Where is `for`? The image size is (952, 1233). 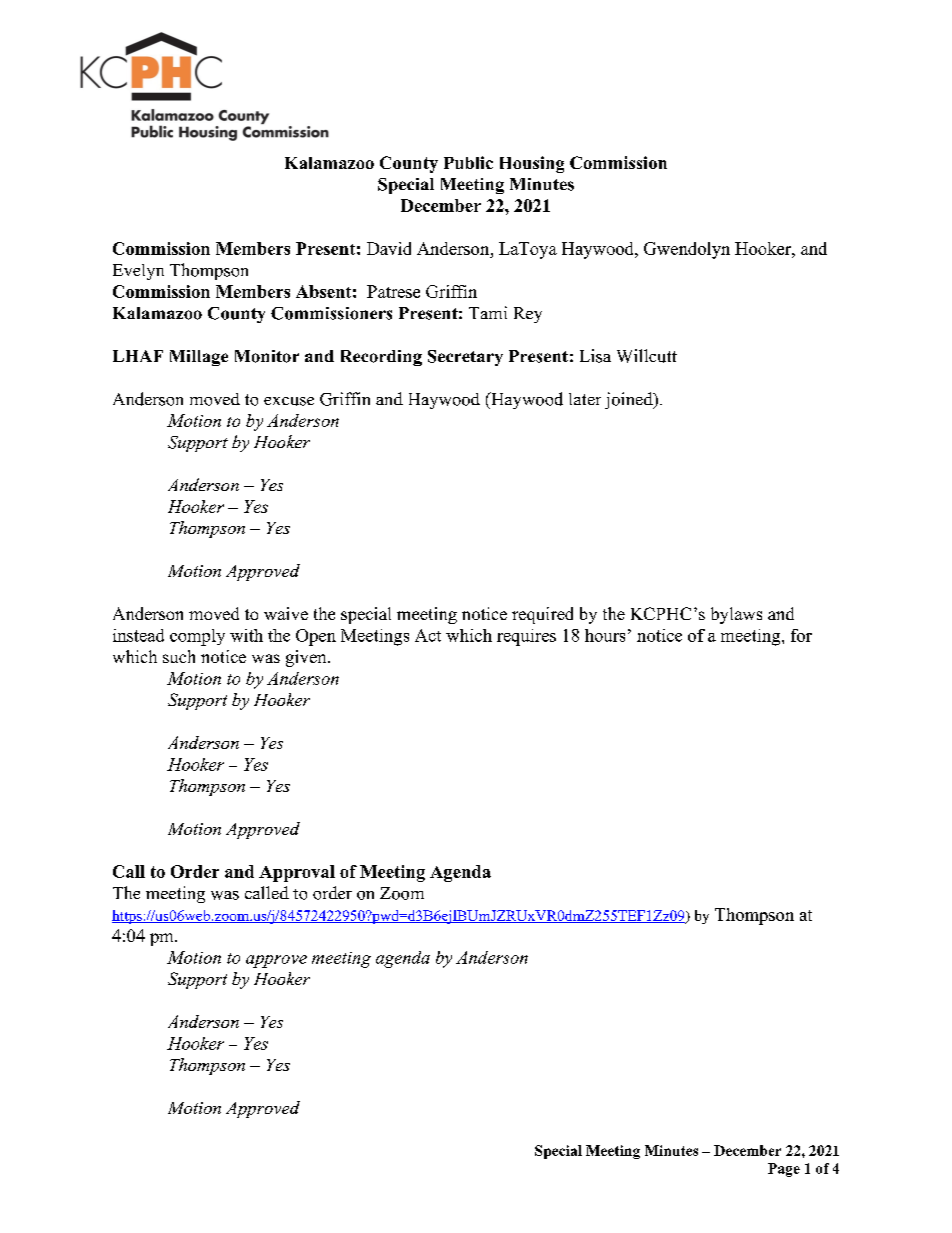
for is located at coordinates (801, 635).
